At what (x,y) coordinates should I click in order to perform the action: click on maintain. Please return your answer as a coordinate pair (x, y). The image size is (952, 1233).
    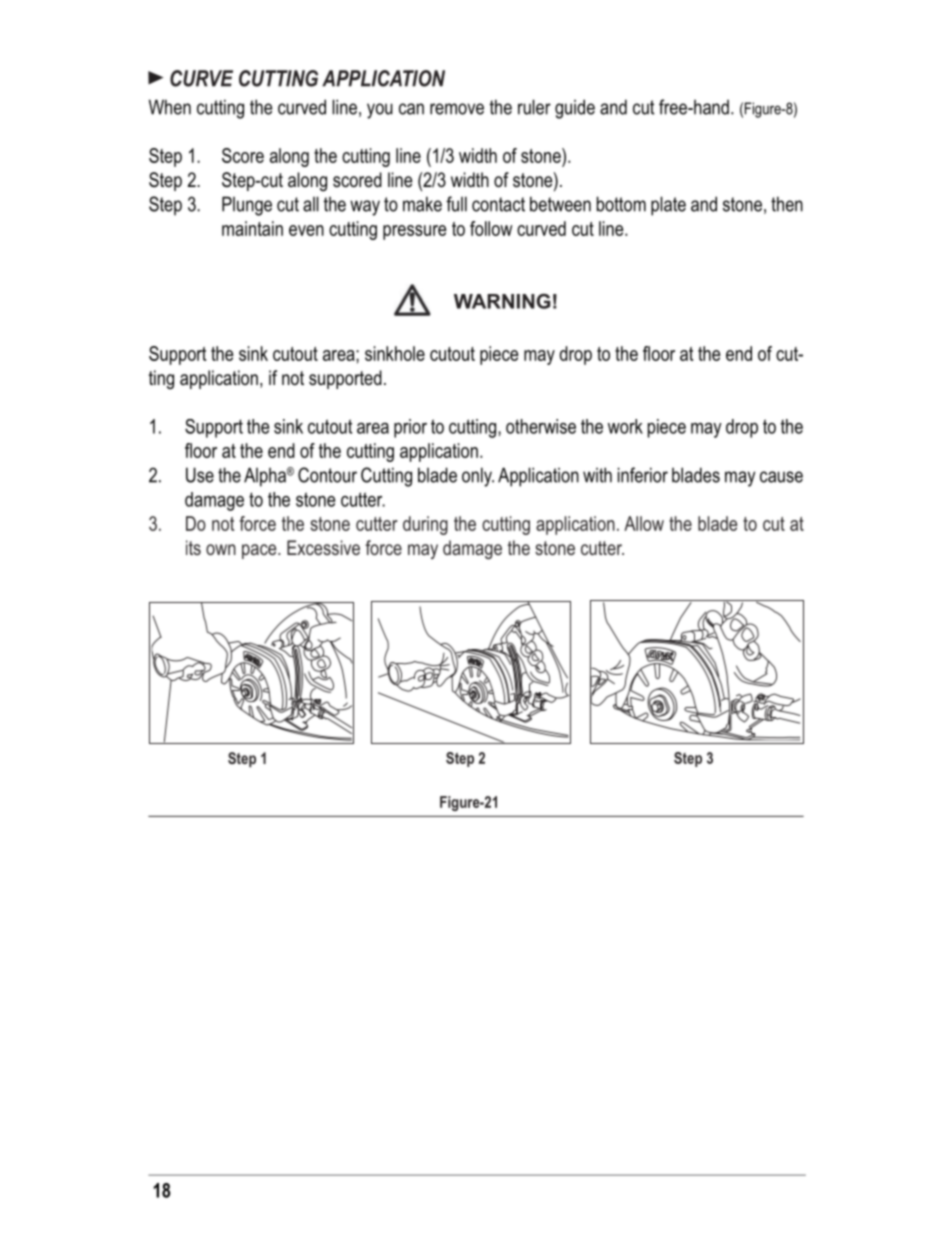
    Looking at the image, I should click on (252, 228).
